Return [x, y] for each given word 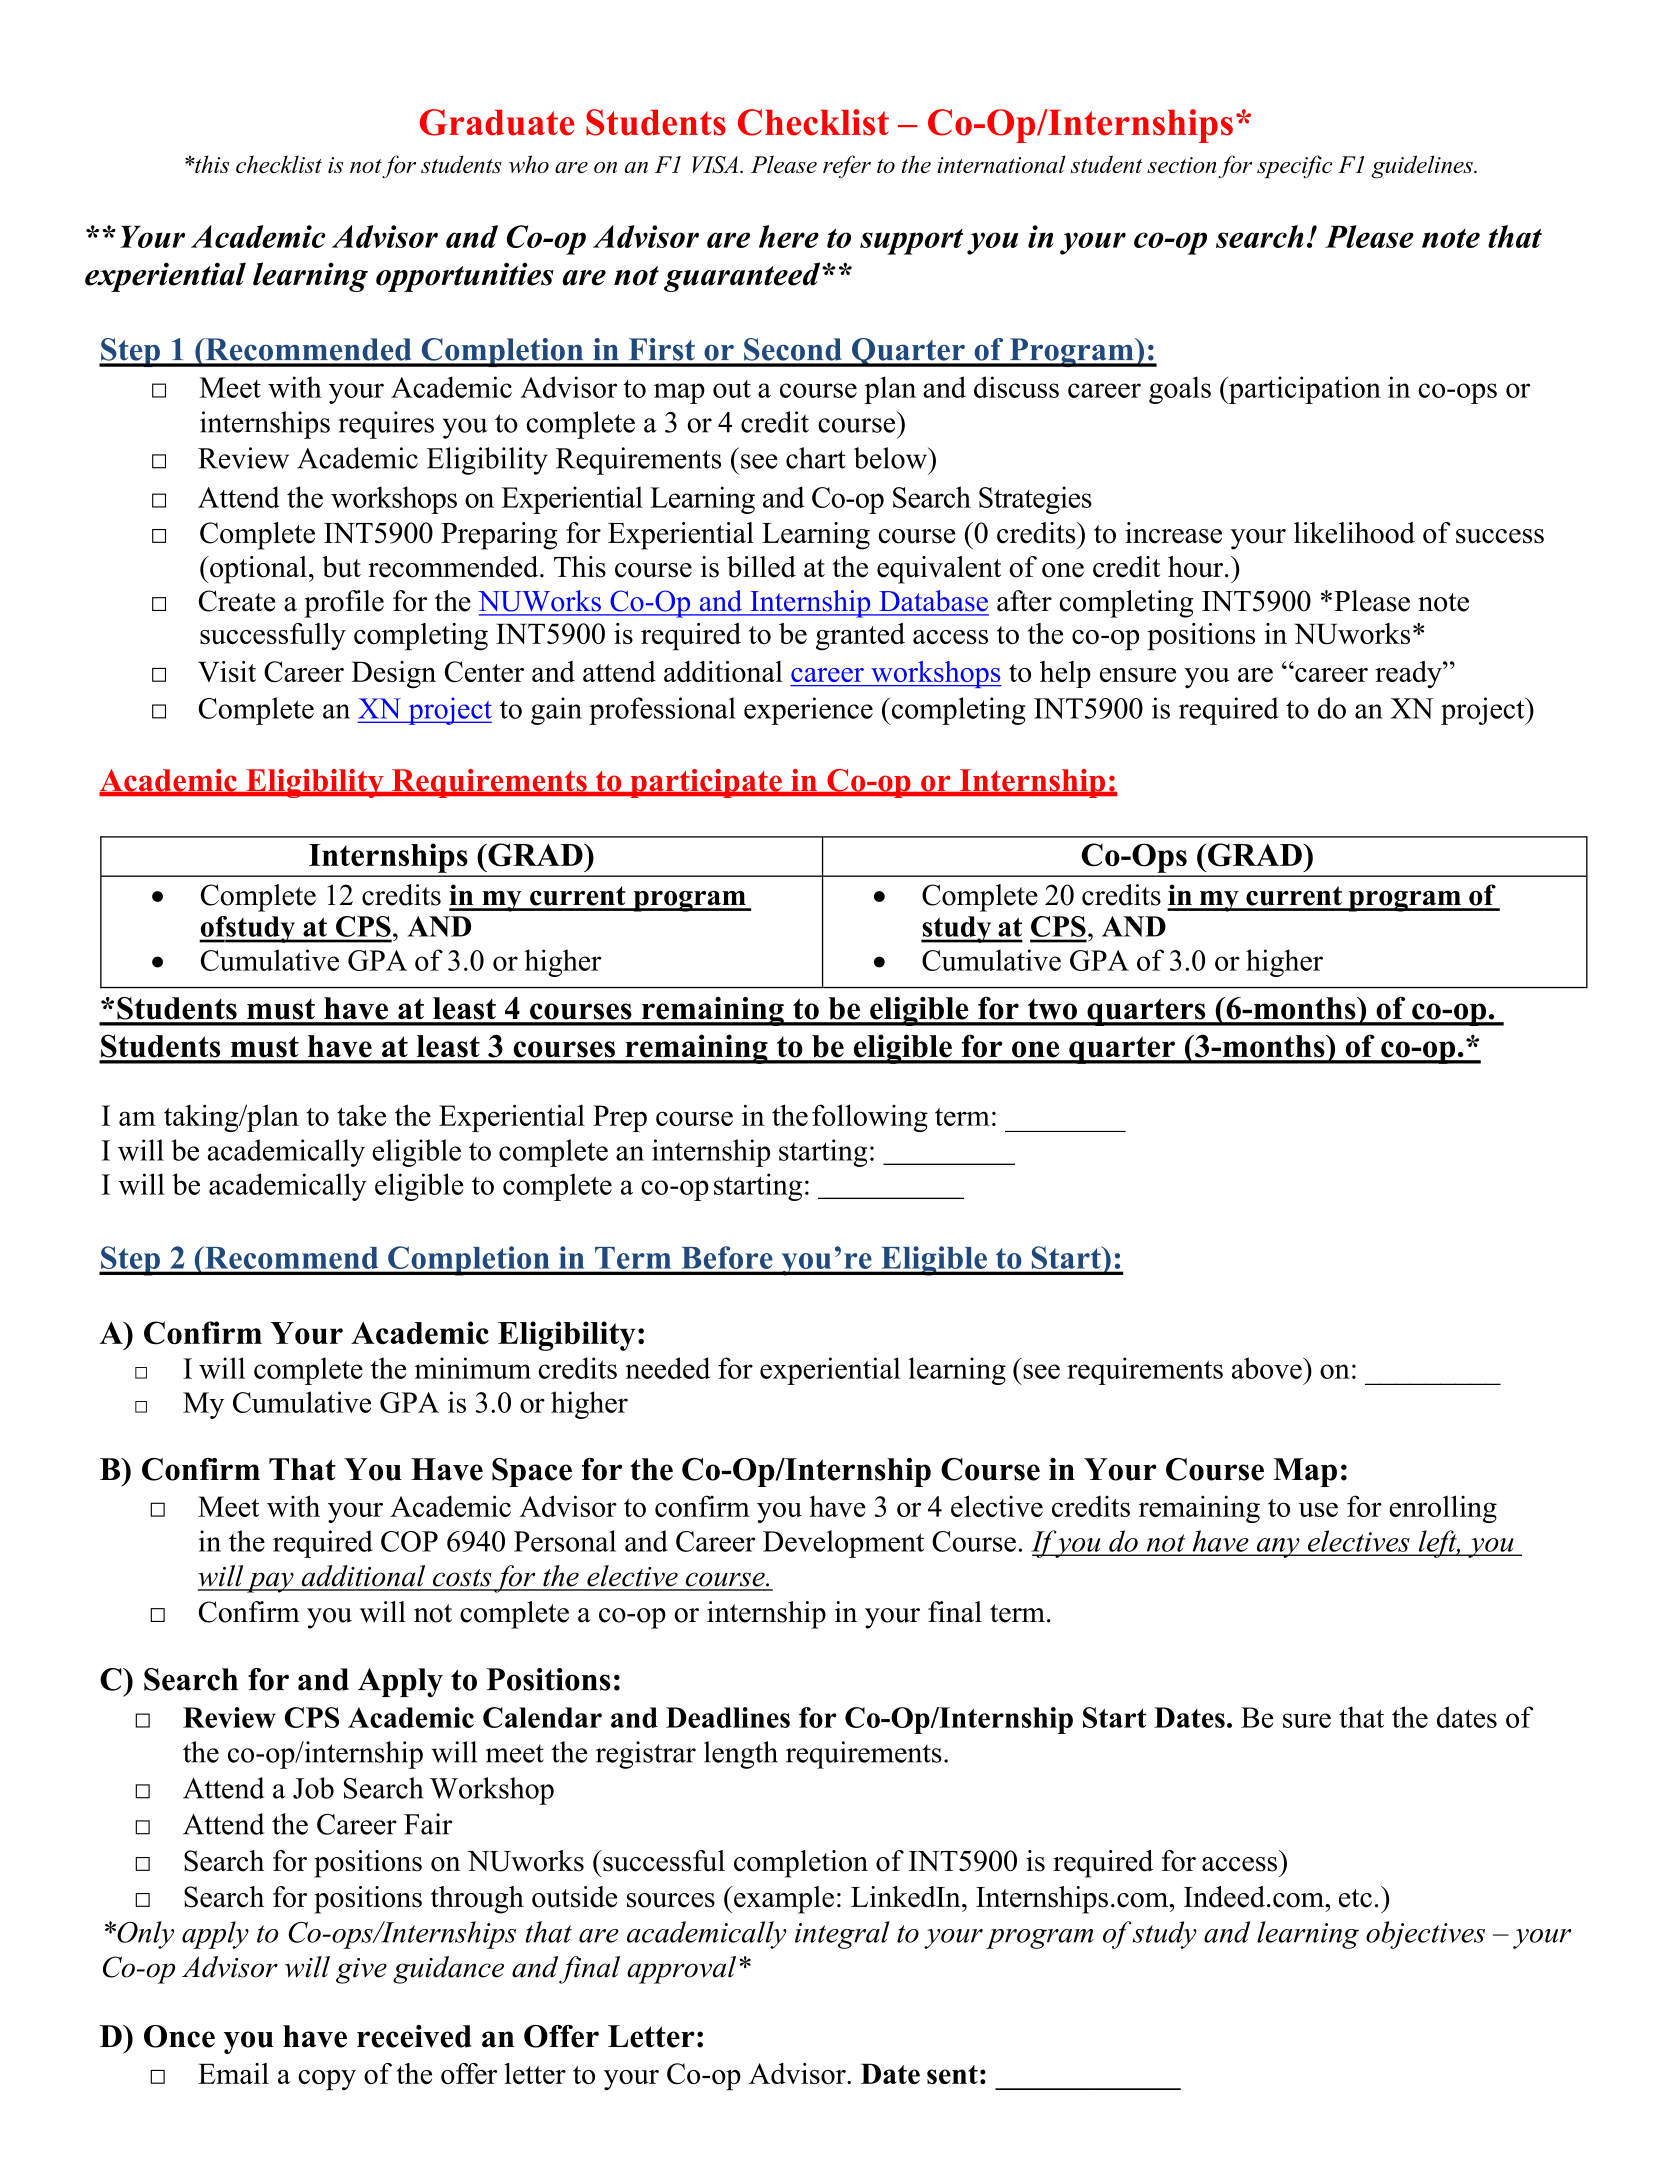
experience [808, 711]
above [1268, 1368]
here [789, 236]
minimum [473, 1368]
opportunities [465, 277]
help [1065, 674]
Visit [227, 671]
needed [667, 1368]
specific [1294, 167]
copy [327, 2080]
